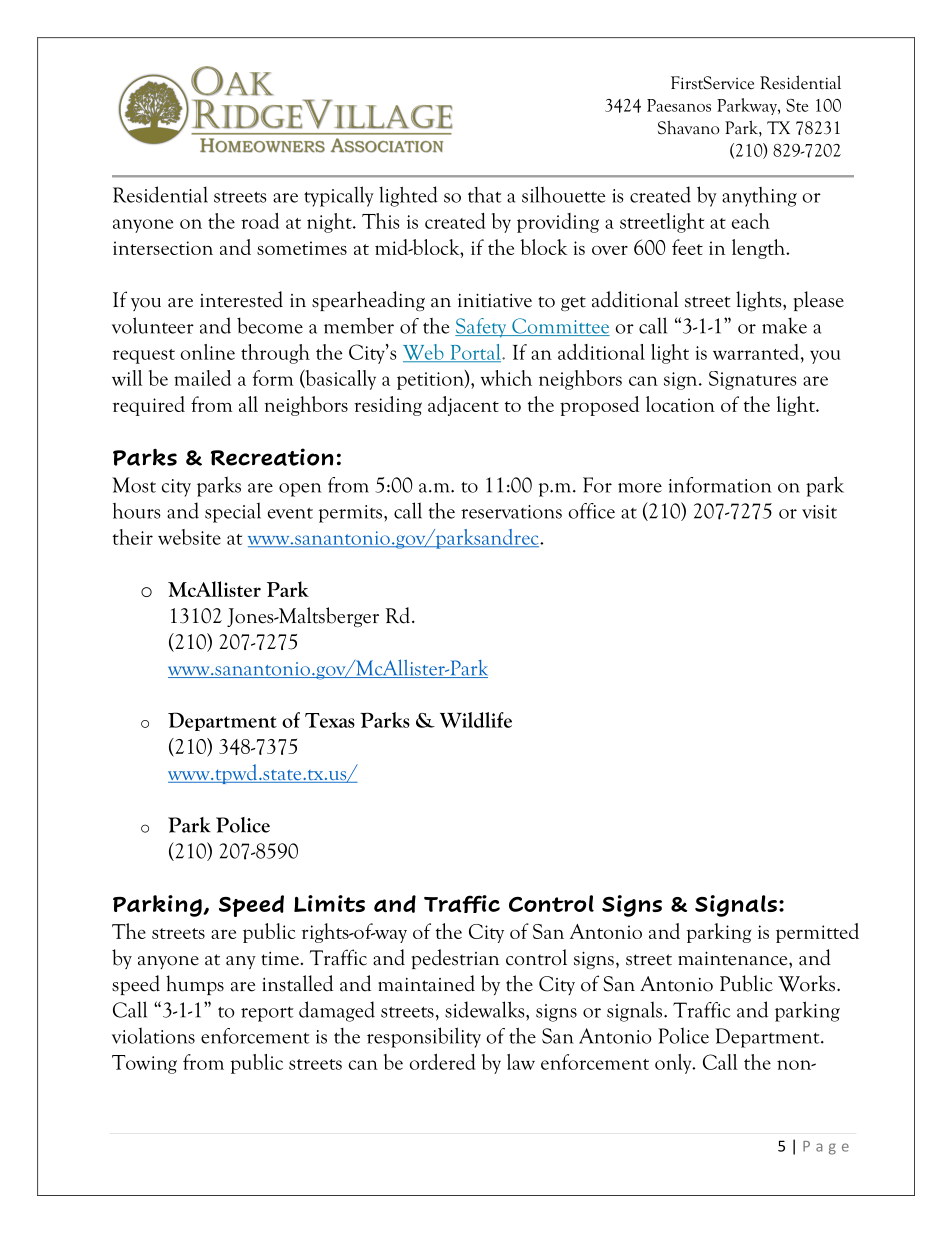 Image resolution: width=952 pixels, height=1233 pixels. Describe the element at coordinates (442, 1062) in the page. I see `ordered` at that location.
